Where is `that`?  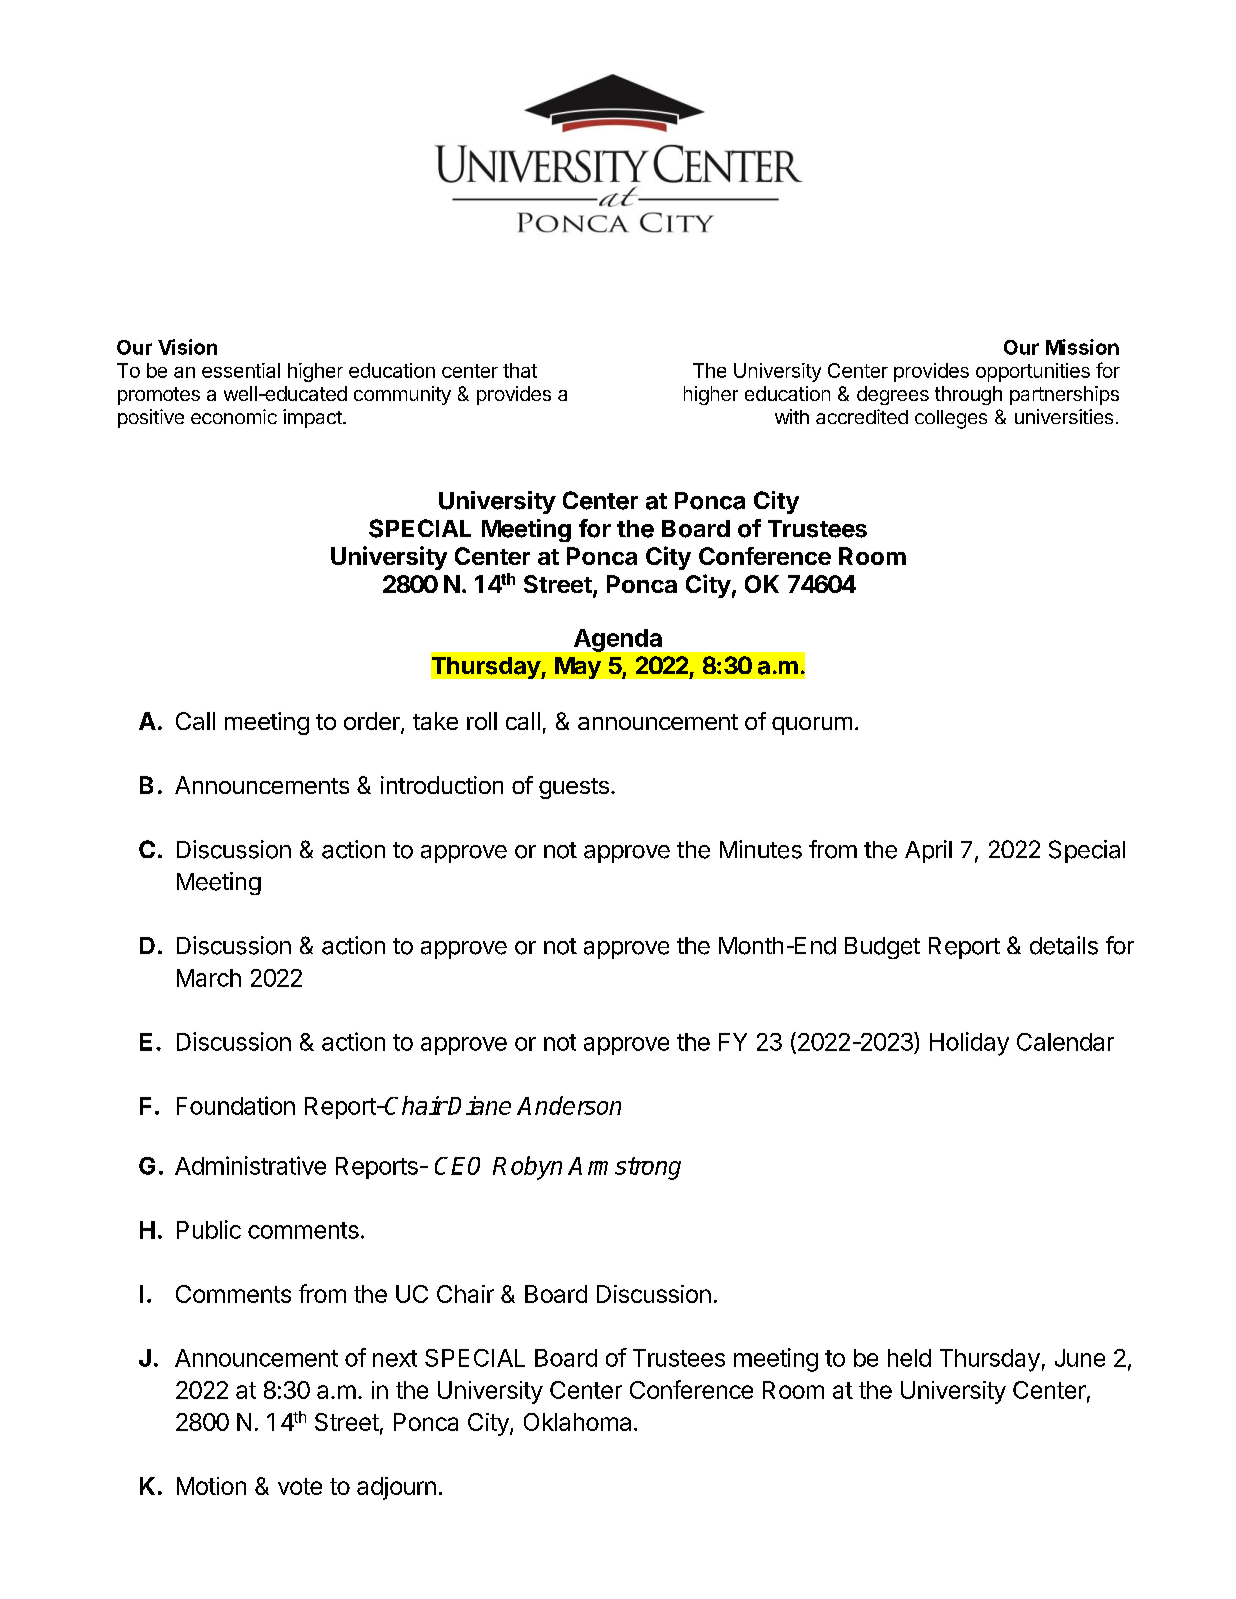
that is located at coordinates (520, 370).
